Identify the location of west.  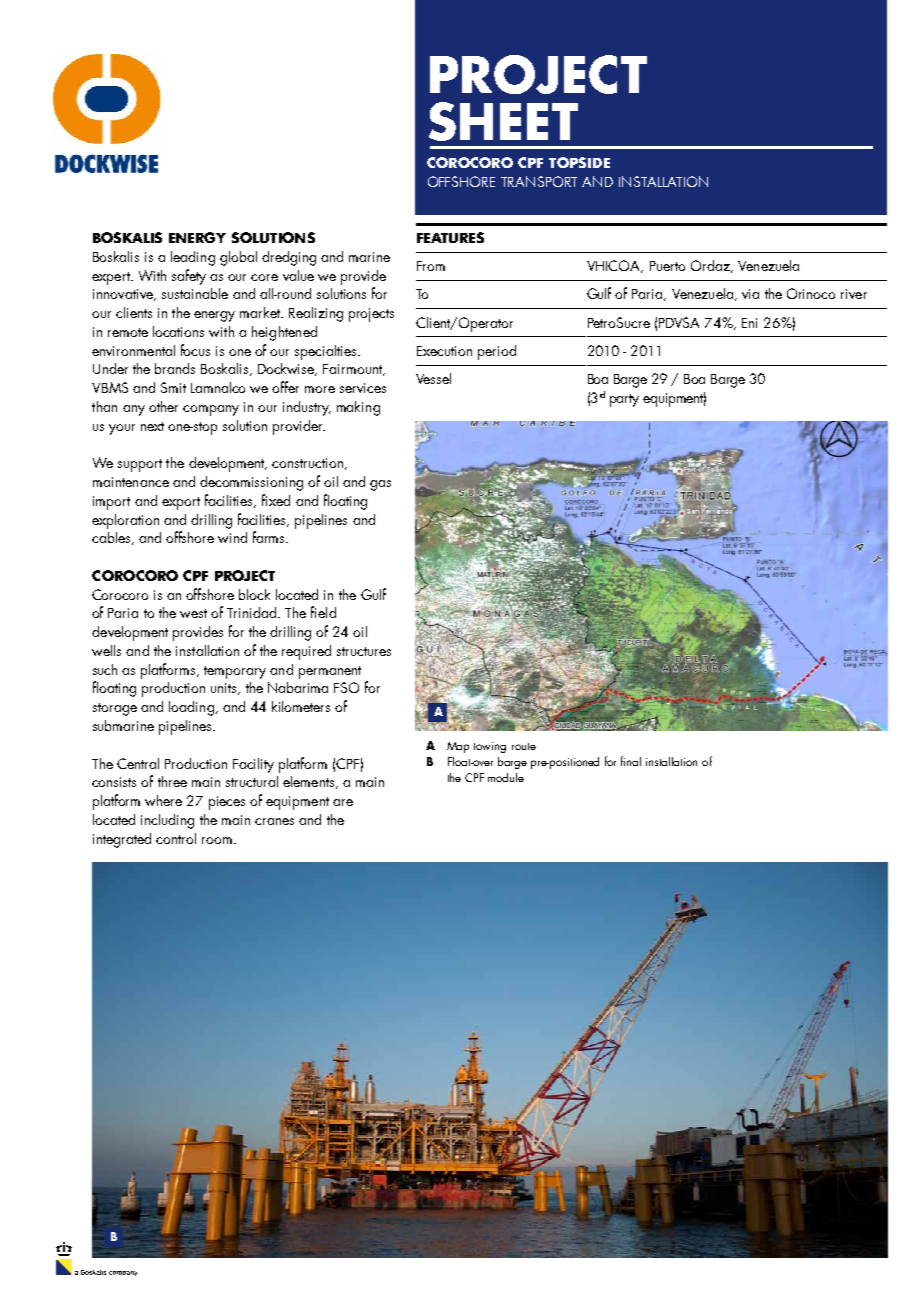
(193, 613).
